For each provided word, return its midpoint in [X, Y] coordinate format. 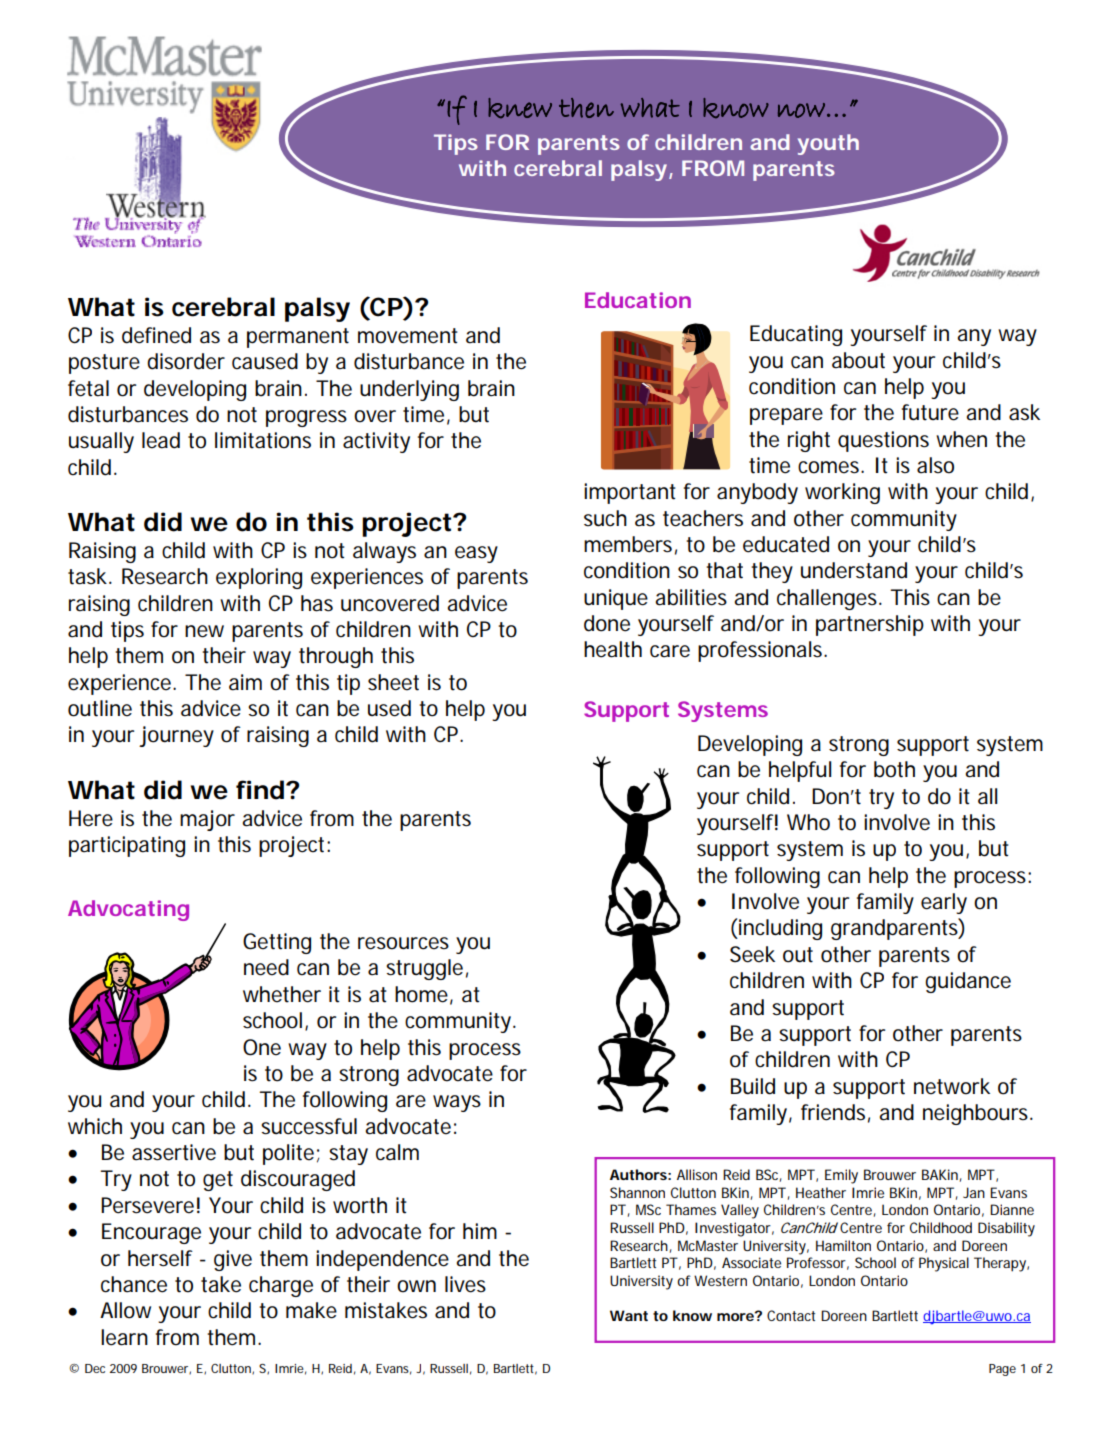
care [670, 651]
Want [629, 1315]
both [894, 769]
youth [828, 144]
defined [156, 335]
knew [520, 108]
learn [124, 1337]
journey [176, 736]
